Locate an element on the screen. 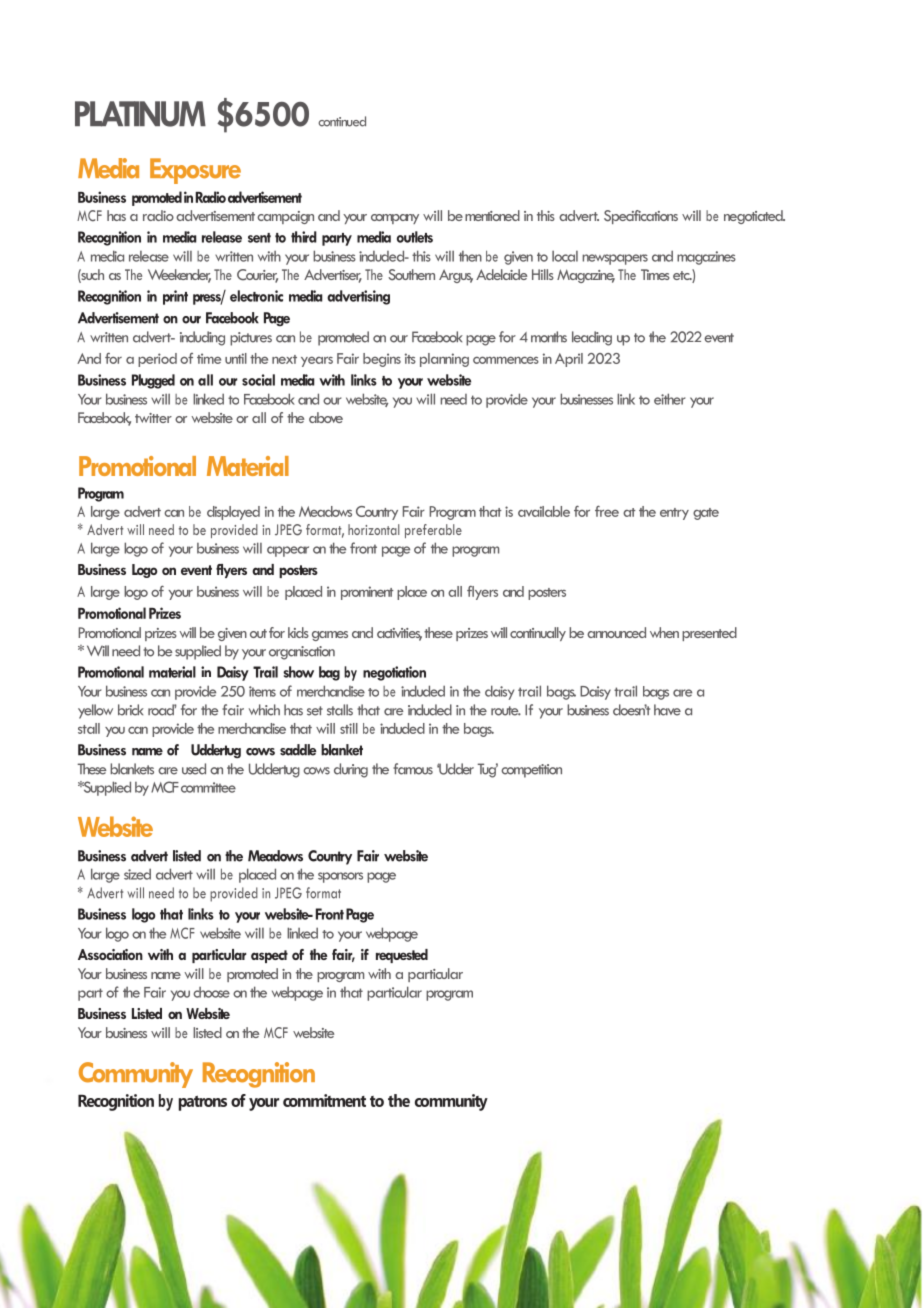  when is located at coordinates (664, 632).
